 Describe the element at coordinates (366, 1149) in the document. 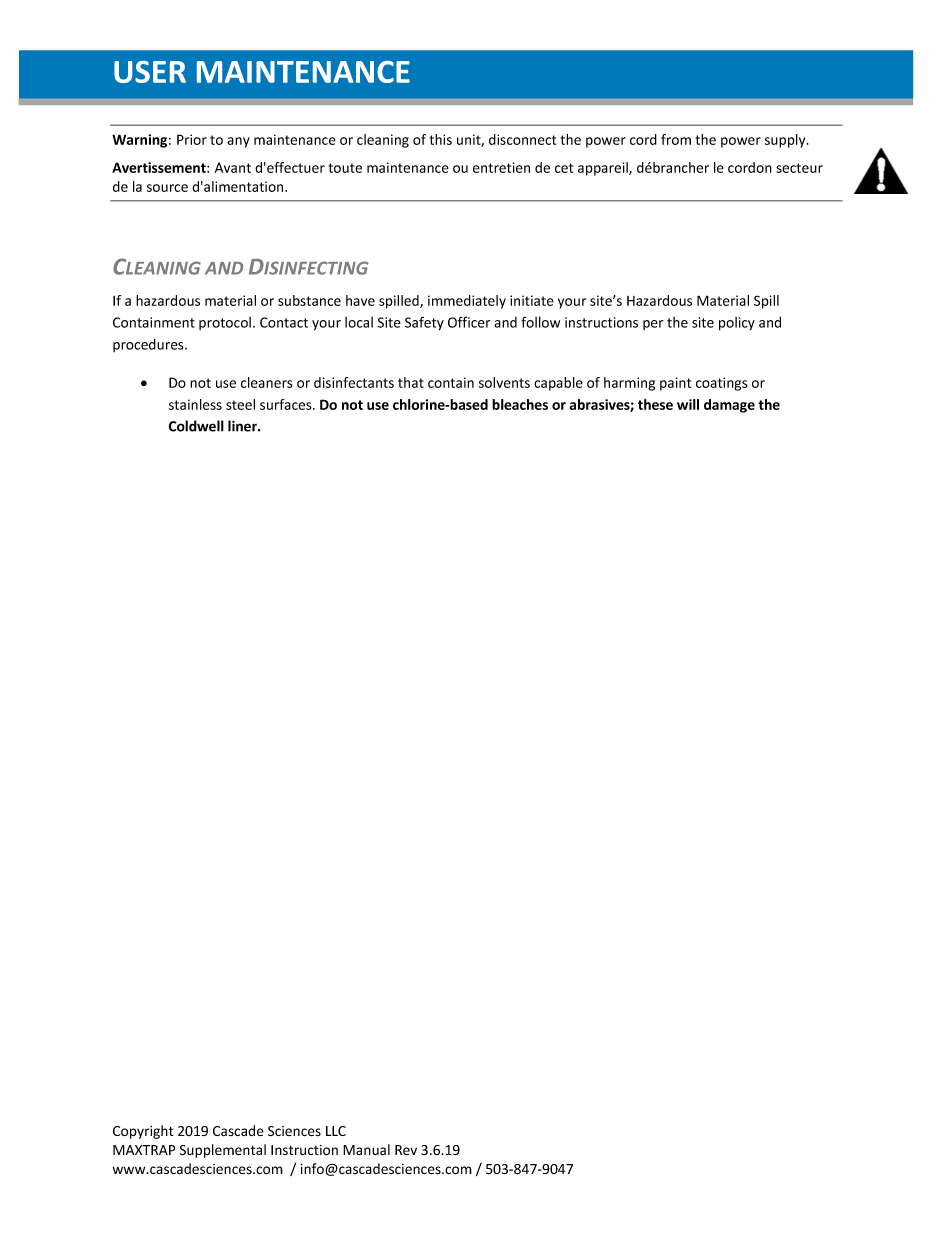

I see `Manual` at that location.
